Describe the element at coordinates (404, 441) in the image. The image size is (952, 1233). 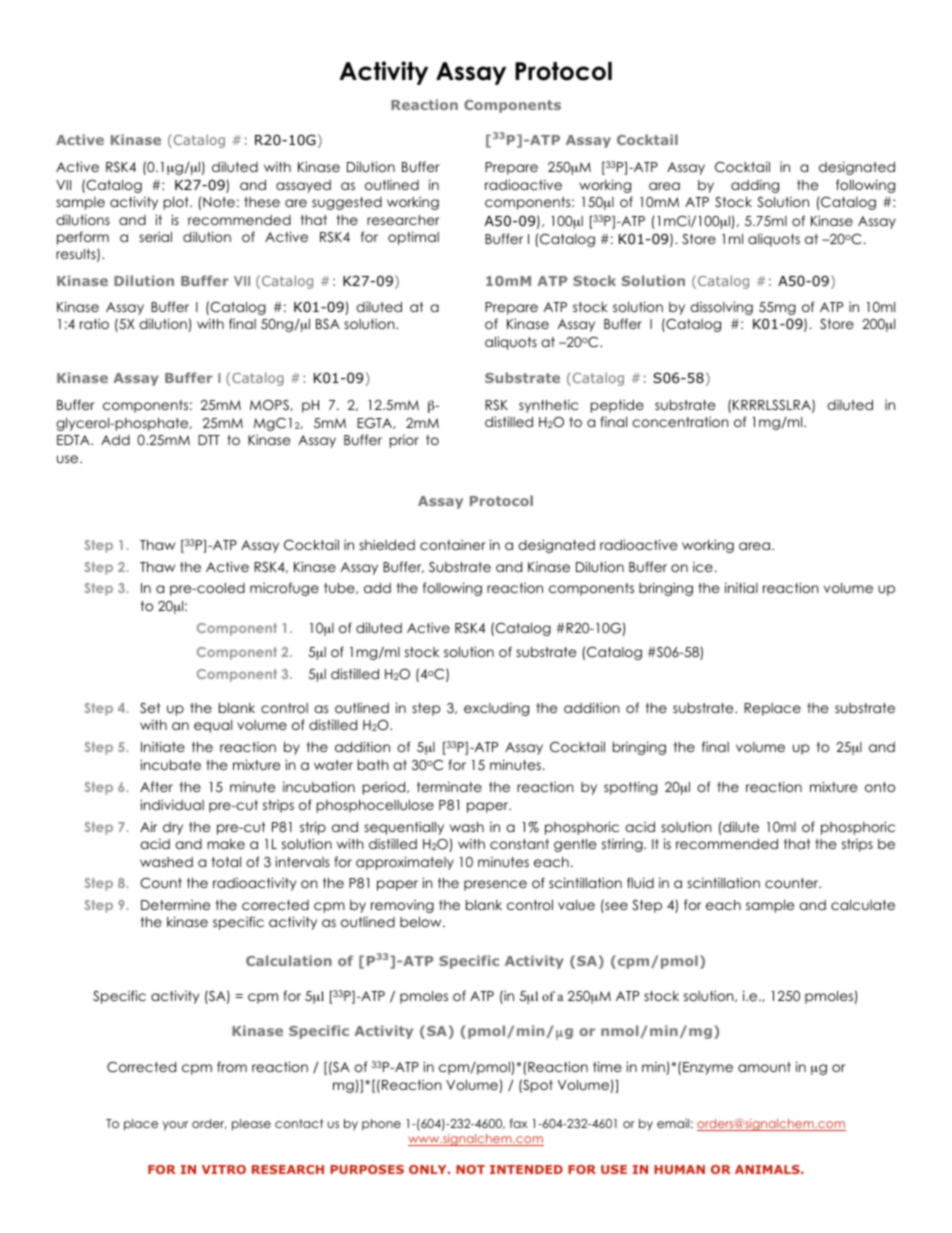
I see `prior` at that location.
